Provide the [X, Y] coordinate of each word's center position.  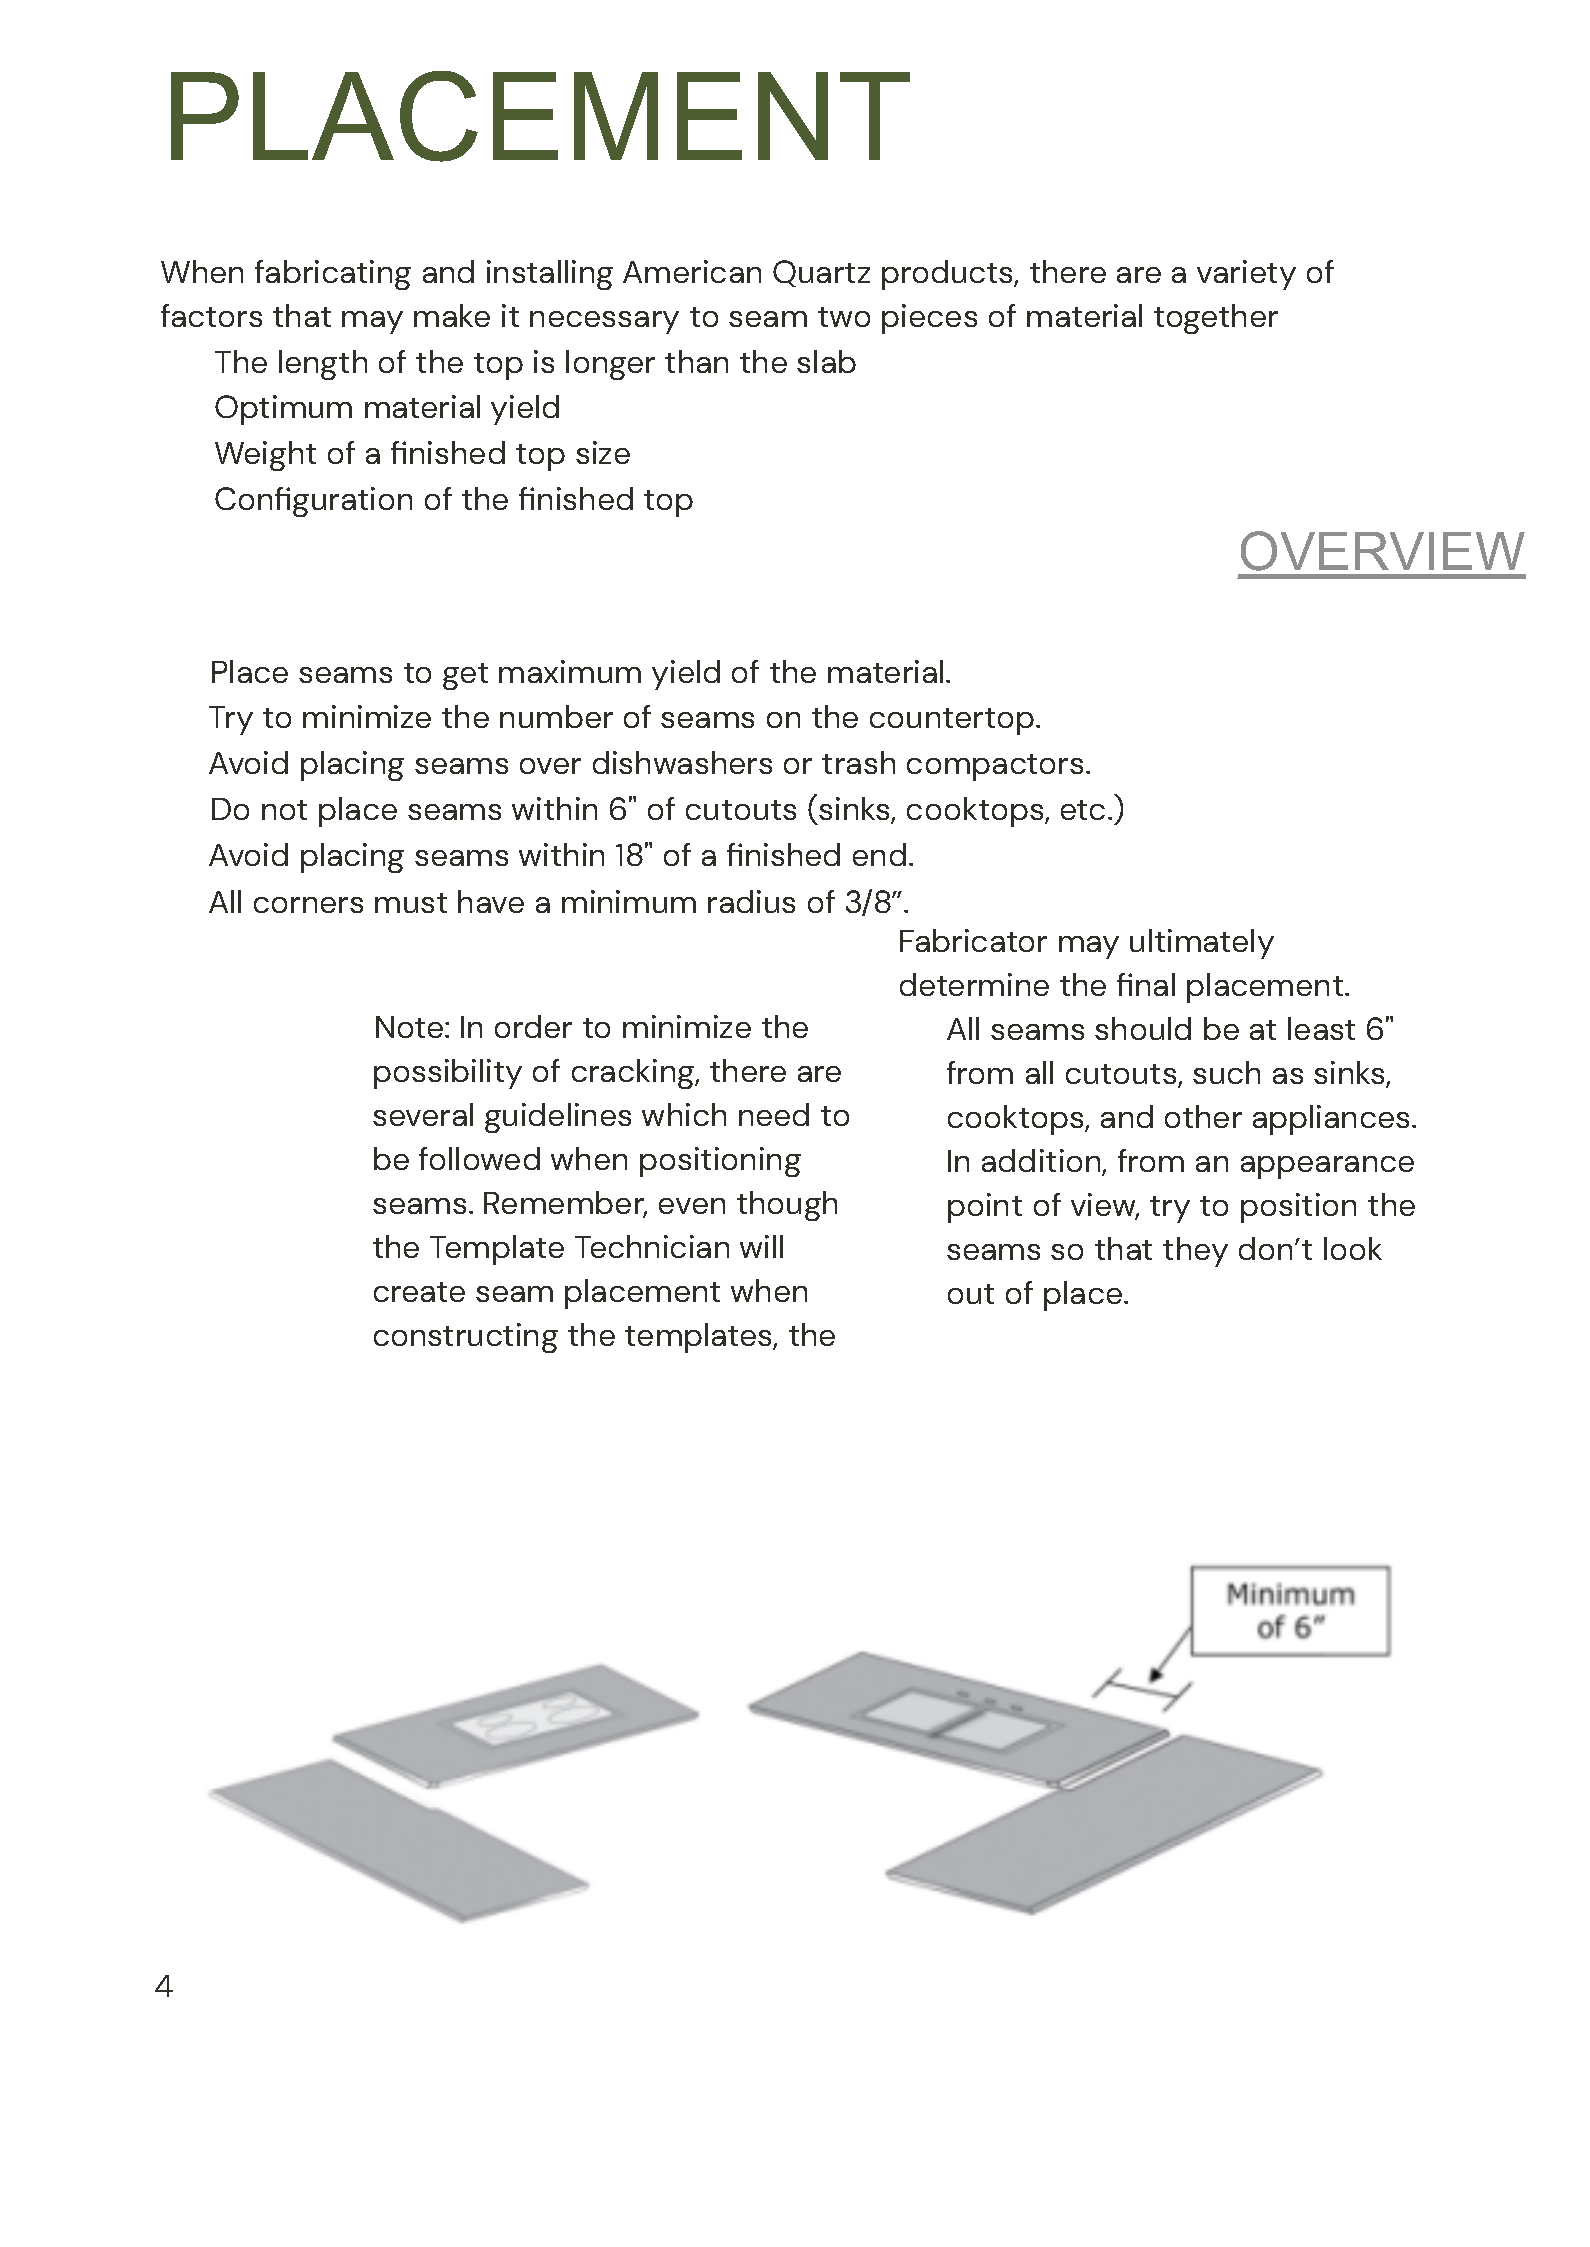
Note [411, 1027]
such [1226, 1072]
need [774, 1114]
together [1216, 319]
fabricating [333, 275]
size [603, 452]
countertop [952, 721]
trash [858, 762]
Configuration [313, 502]
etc [1083, 810]
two [844, 317]
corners [308, 905]
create [419, 1292]
